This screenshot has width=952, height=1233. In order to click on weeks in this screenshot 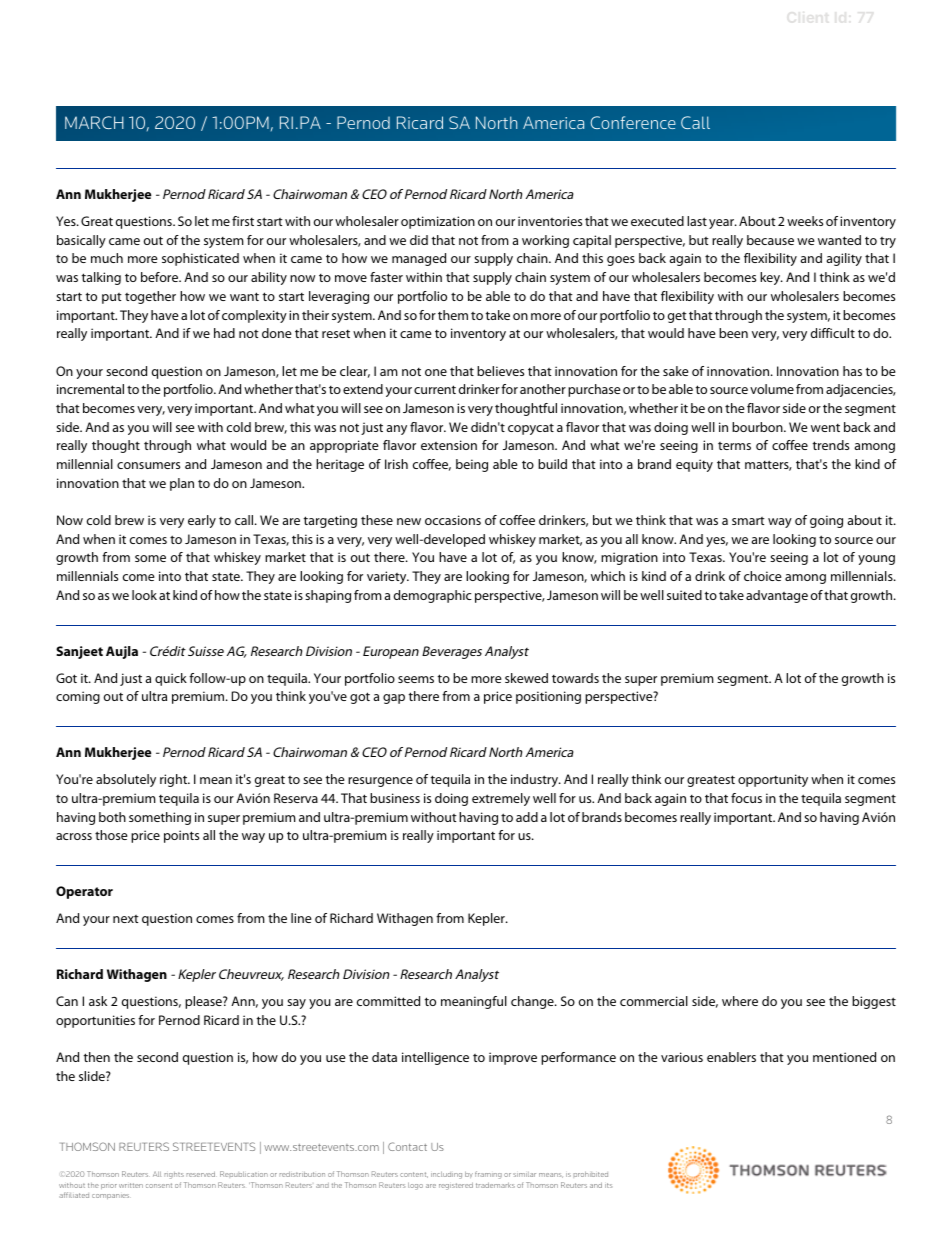, I will do `click(805, 221)`.
